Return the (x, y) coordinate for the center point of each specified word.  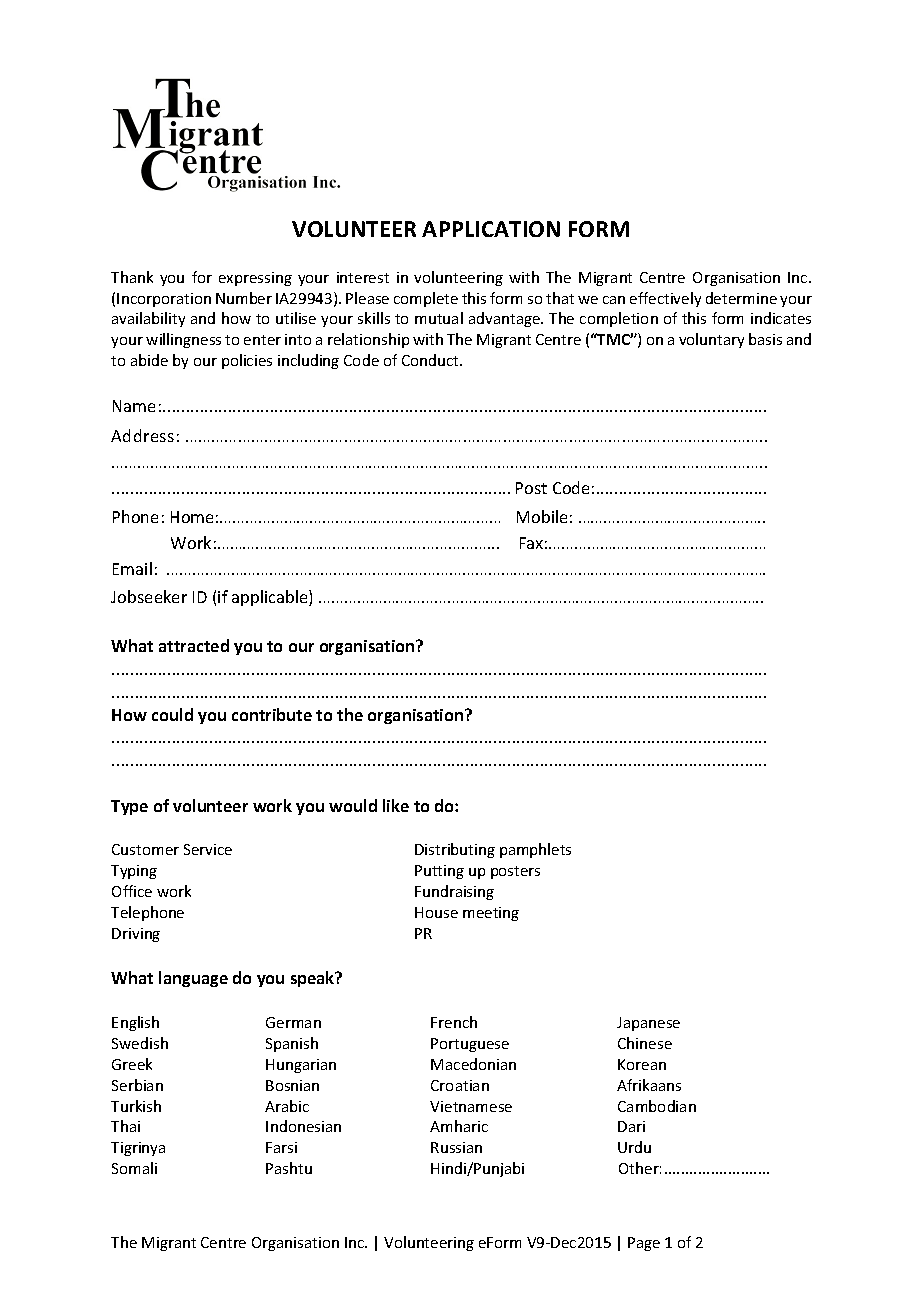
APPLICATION (491, 229)
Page (644, 1244)
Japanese (648, 1024)
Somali (134, 1168)
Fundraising (454, 892)
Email (132, 568)
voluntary (711, 340)
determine (741, 298)
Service (208, 849)
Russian (456, 1147)
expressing (255, 279)
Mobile (542, 516)
